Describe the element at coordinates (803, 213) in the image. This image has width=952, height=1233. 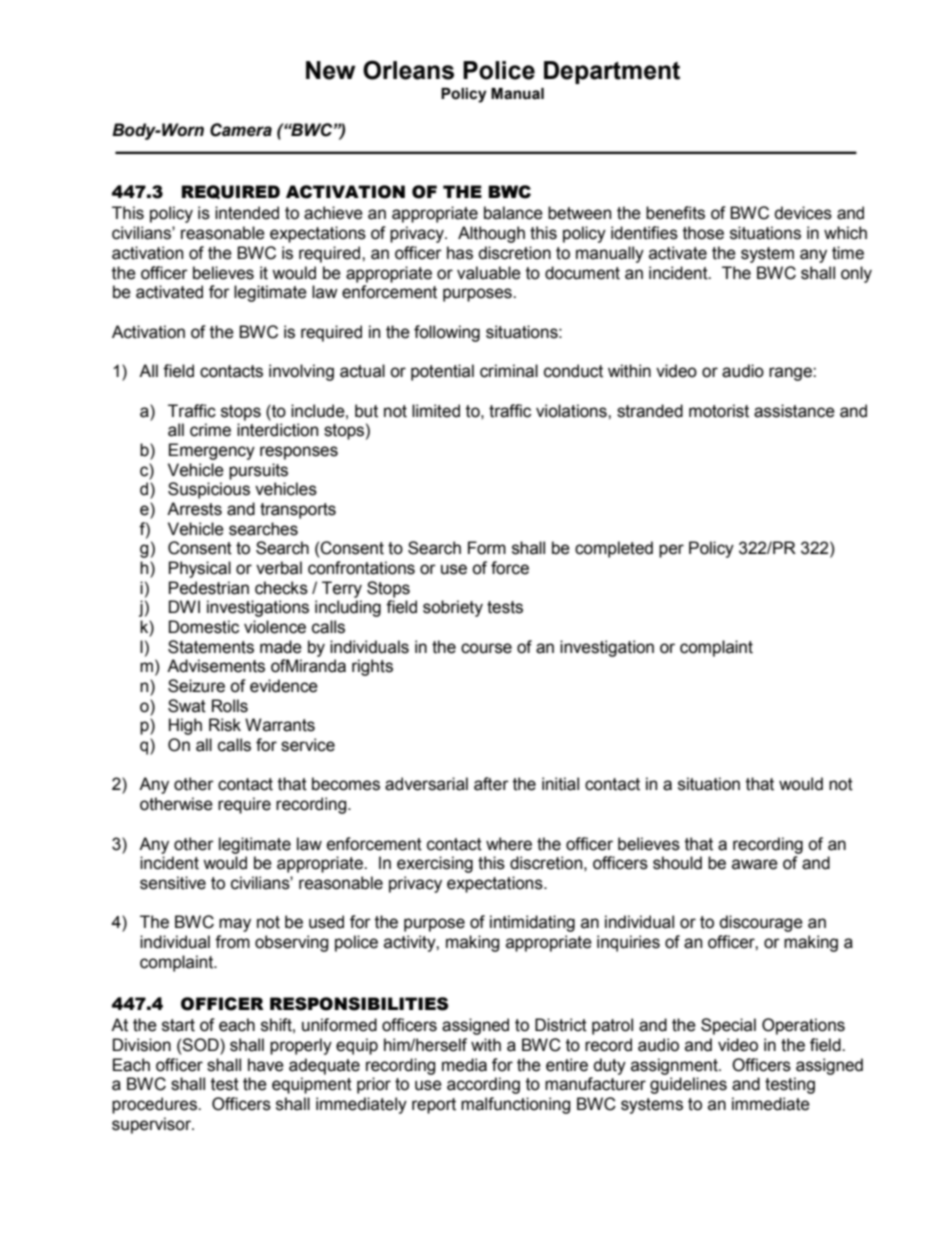
I see `devices` at that location.
